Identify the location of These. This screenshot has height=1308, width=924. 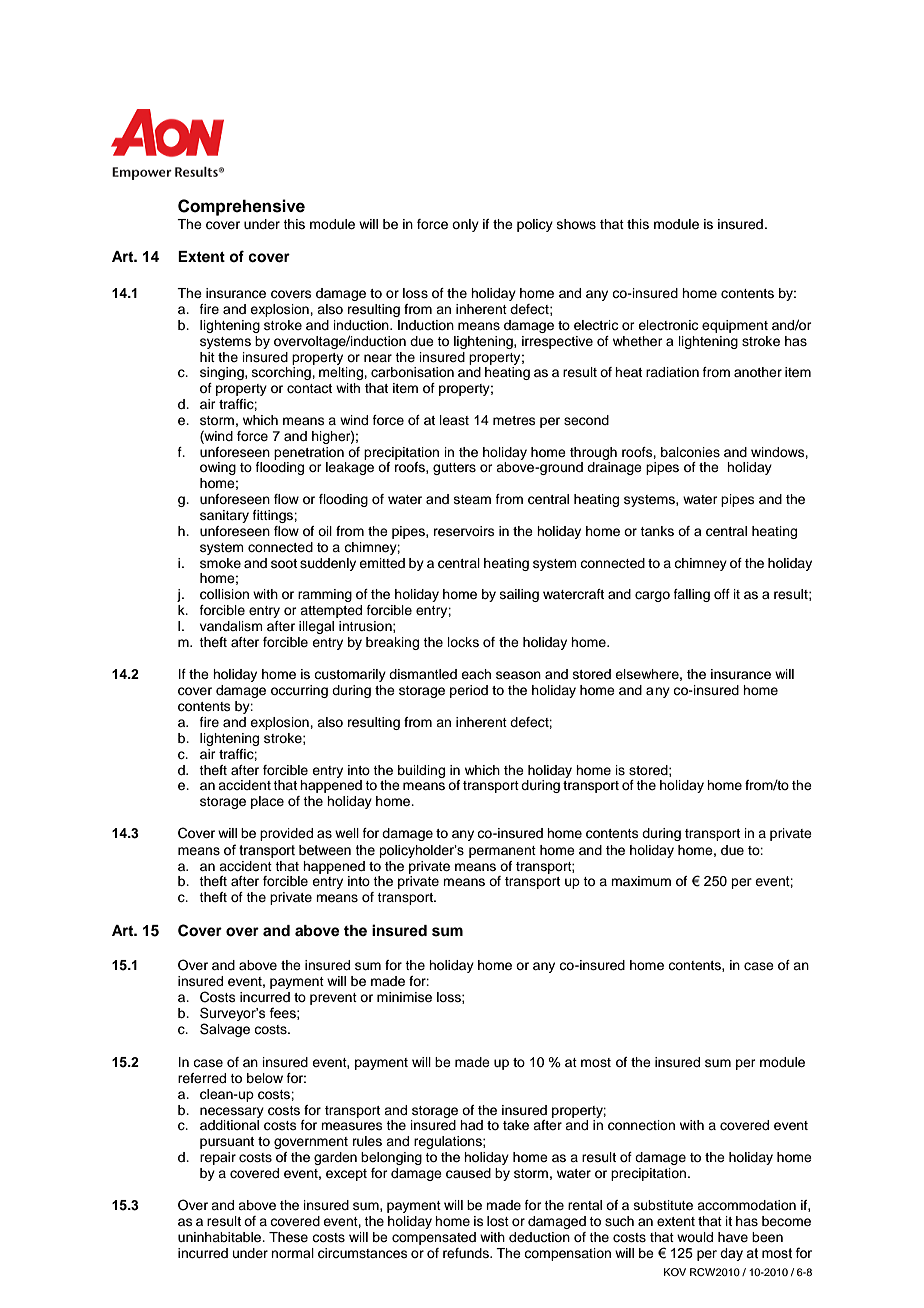
(288, 1237).
